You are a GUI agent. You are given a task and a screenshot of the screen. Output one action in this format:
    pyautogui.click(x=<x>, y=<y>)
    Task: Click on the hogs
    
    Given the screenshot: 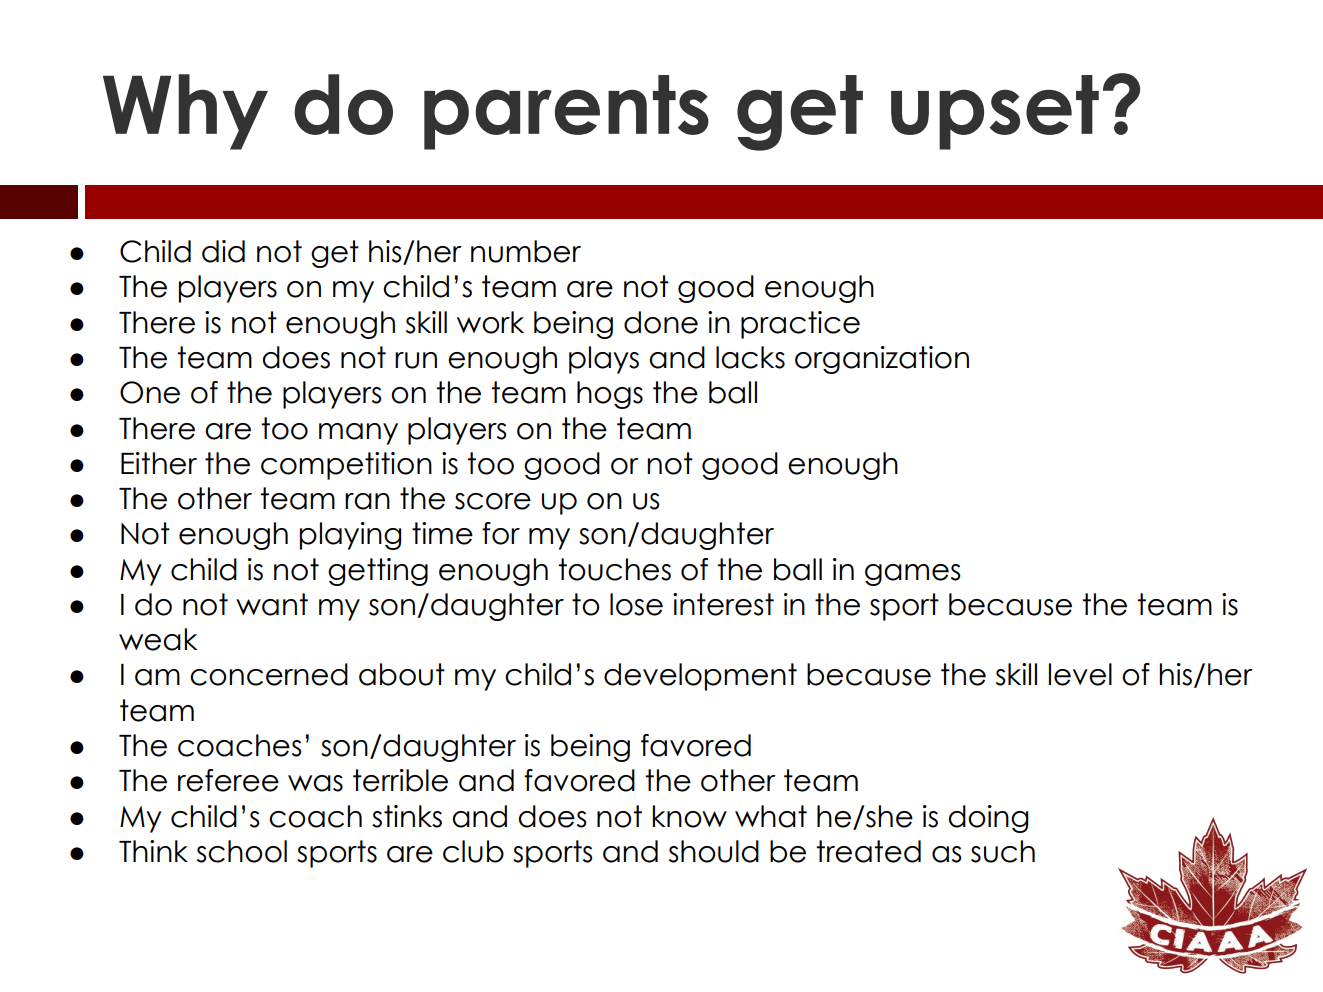 What is the action you would take?
    pyautogui.click(x=610, y=395)
